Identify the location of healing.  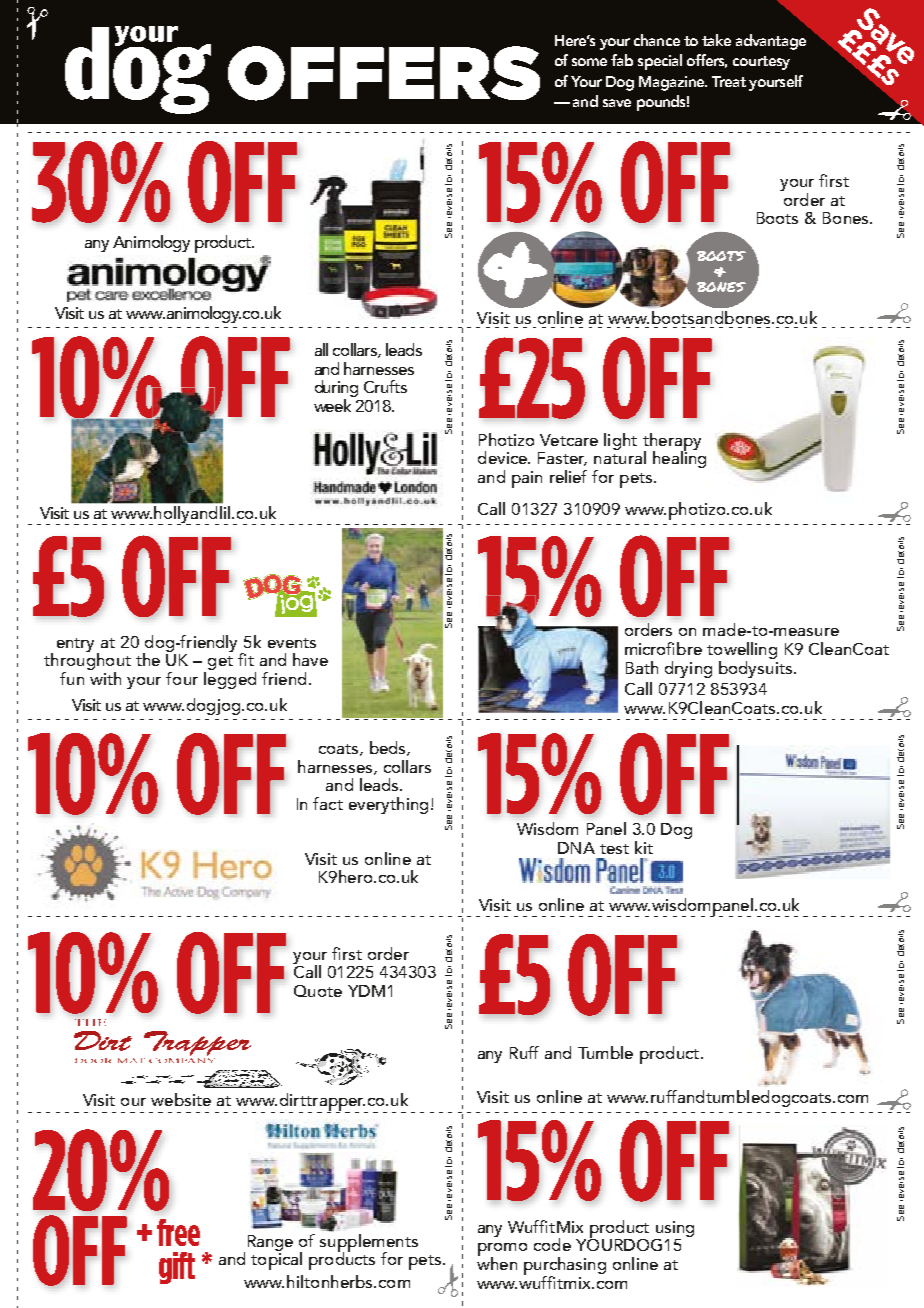
(679, 458).
